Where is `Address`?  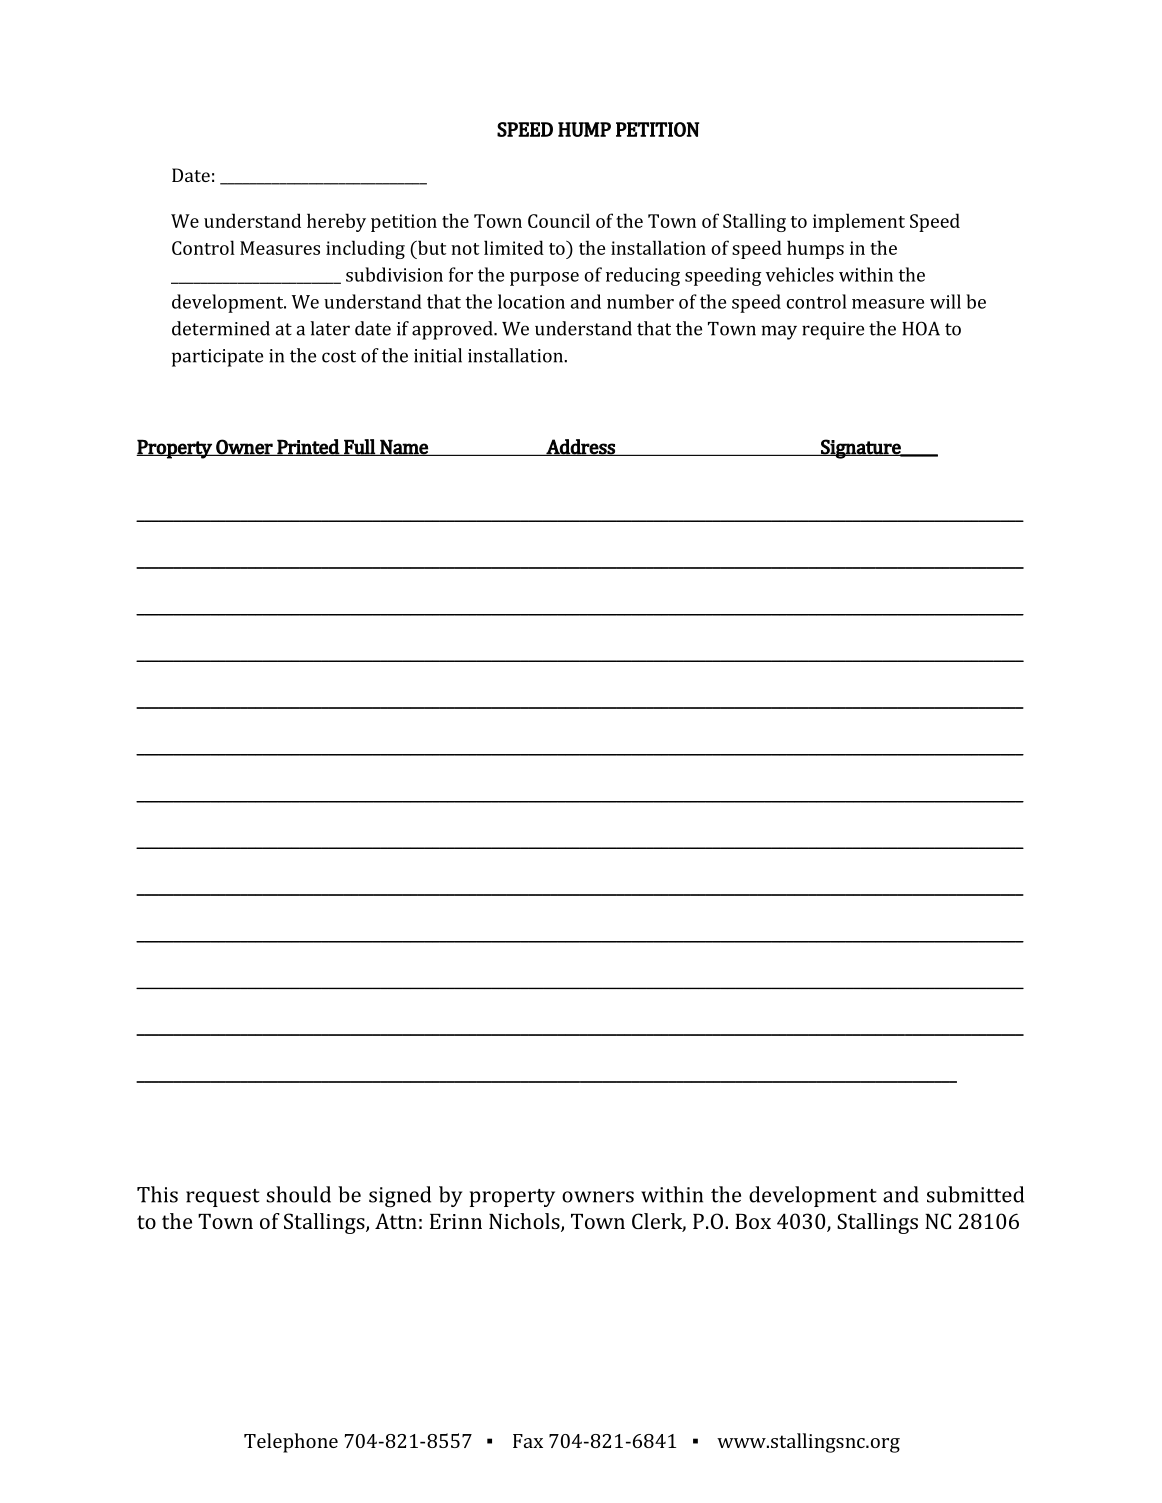
Address is located at coordinates (581, 447).
